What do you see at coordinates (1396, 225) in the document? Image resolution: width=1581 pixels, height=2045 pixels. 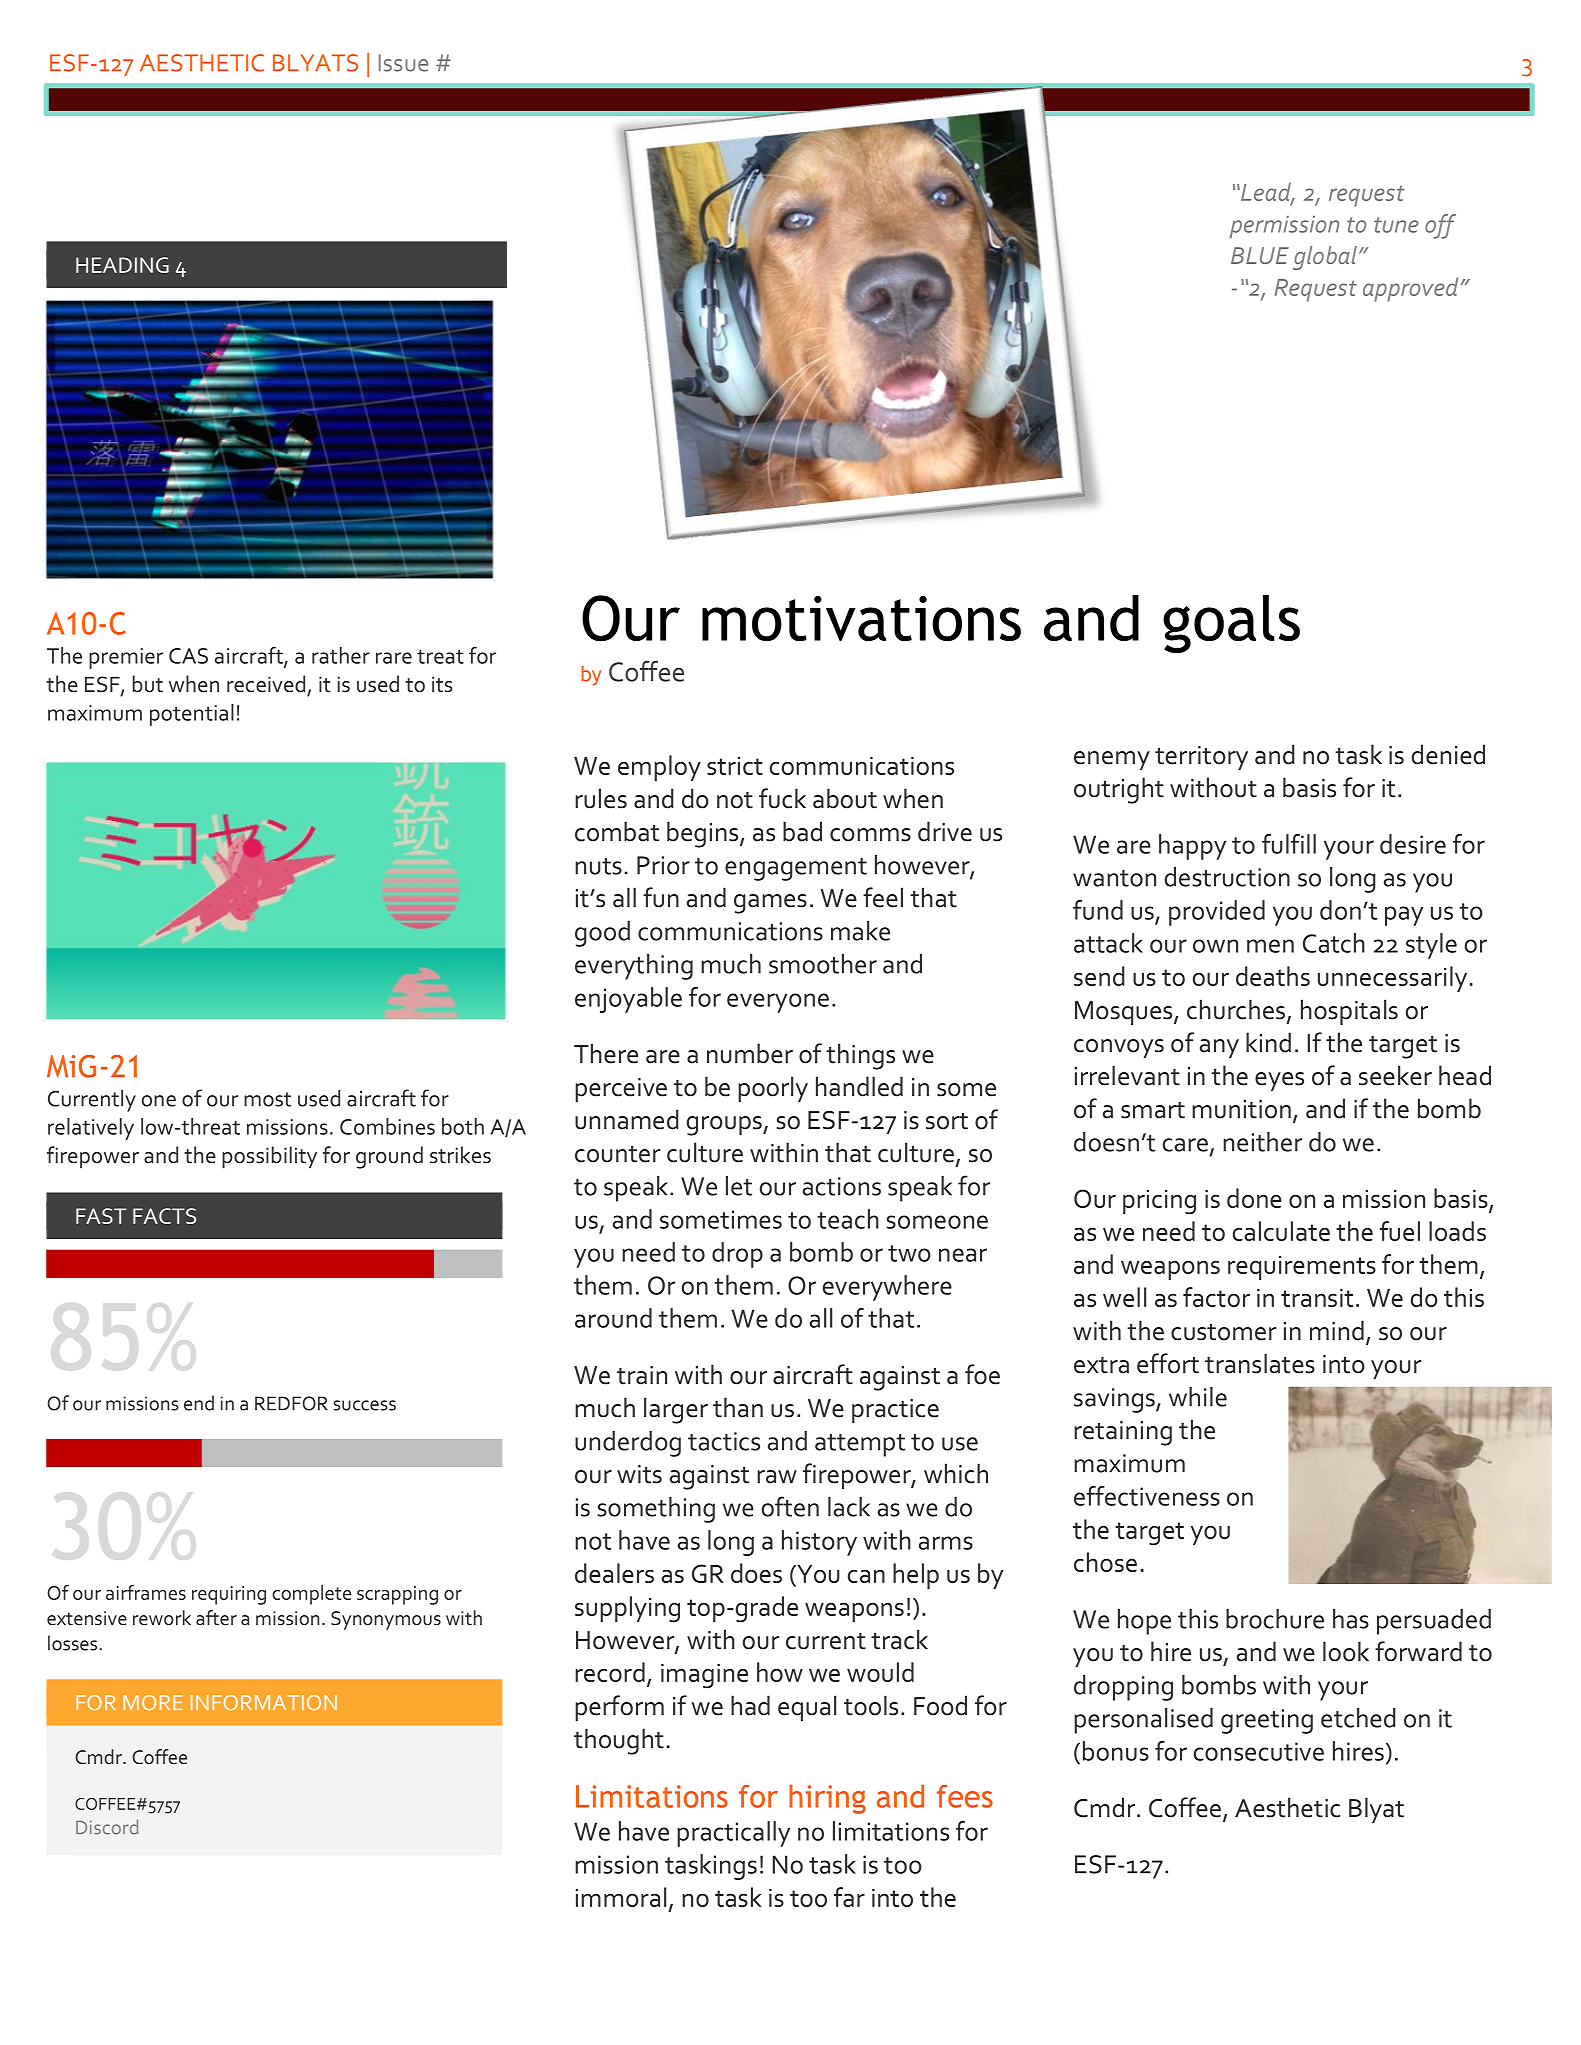 I see `tune` at bounding box center [1396, 225].
